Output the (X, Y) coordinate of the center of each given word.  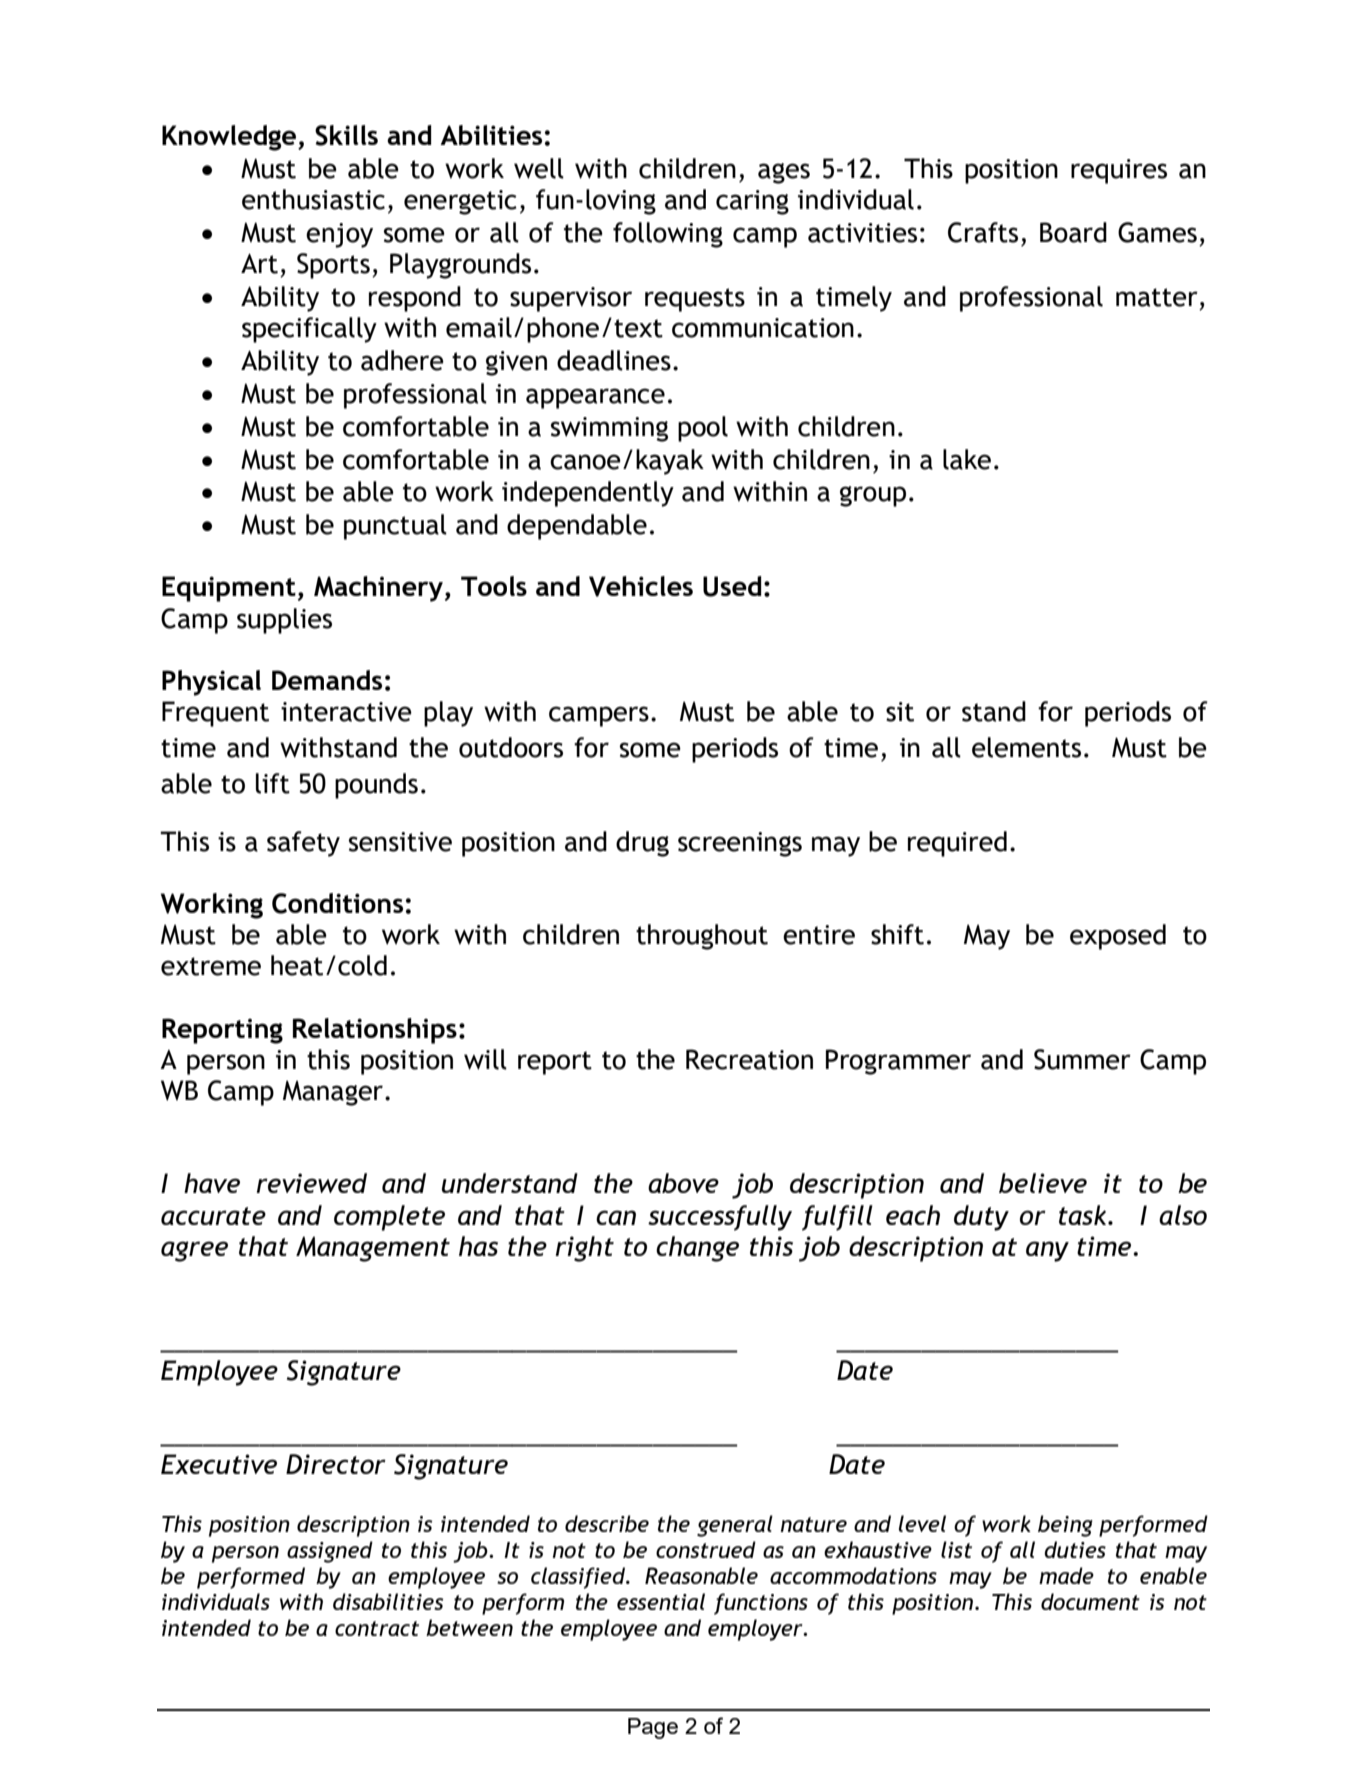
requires (1119, 171)
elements (1026, 747)
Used (732, 586)
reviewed (311, 1183)
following (668, 235)
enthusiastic (313, 199)
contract (377, 1628)
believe (1043, 1183)
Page (653, 1728)
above (683, 1183)
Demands (327, 680)
